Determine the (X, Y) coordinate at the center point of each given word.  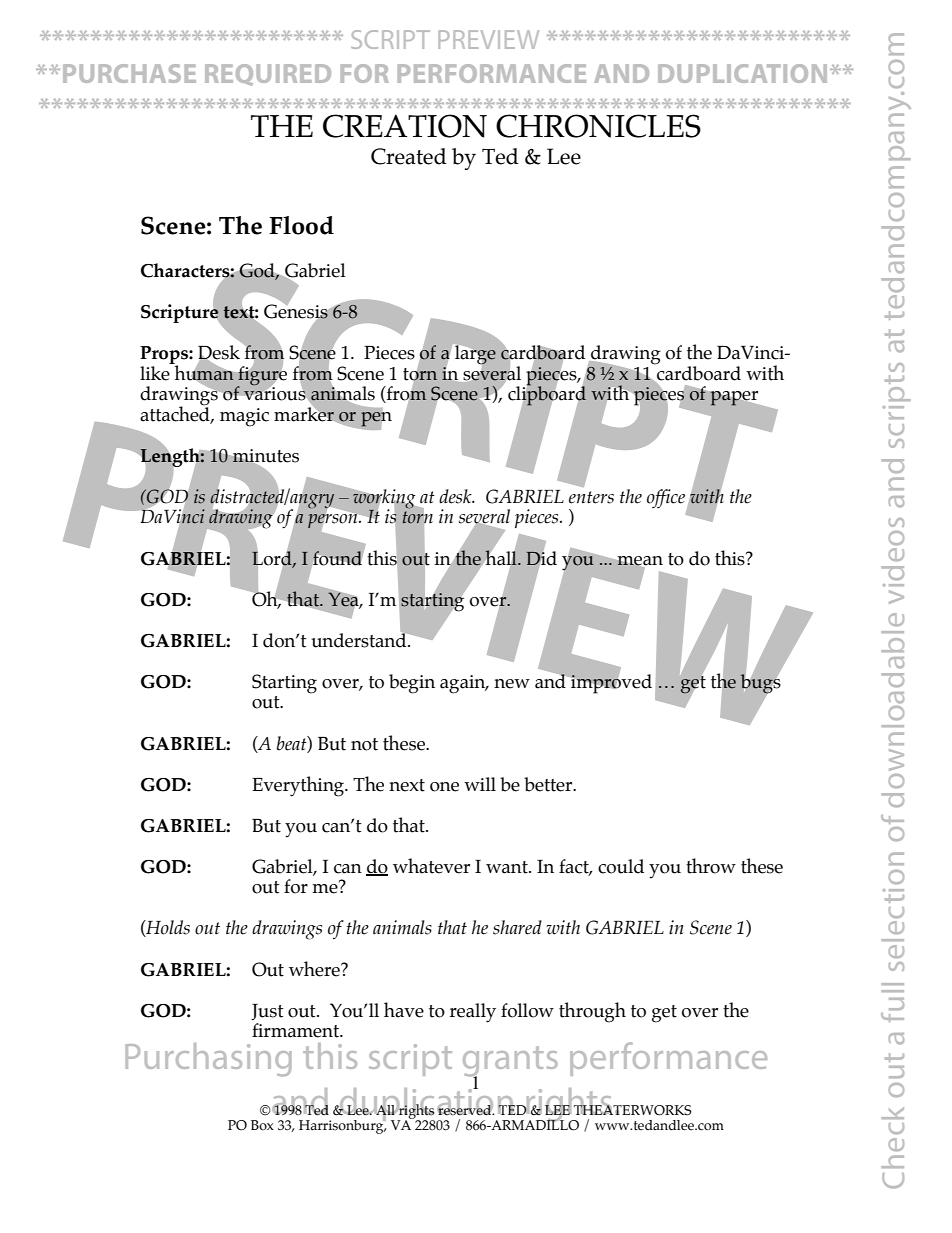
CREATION (405, 126)
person (334, 521)
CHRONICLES (598, 126)
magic (244, 417)
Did (541, 558)
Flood (301, 225)
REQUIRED (268, 75)
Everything (299, 786)
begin (412, 684)
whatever (431, 866)
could (621, 866)
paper (734, 398)
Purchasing (208, 1060)
